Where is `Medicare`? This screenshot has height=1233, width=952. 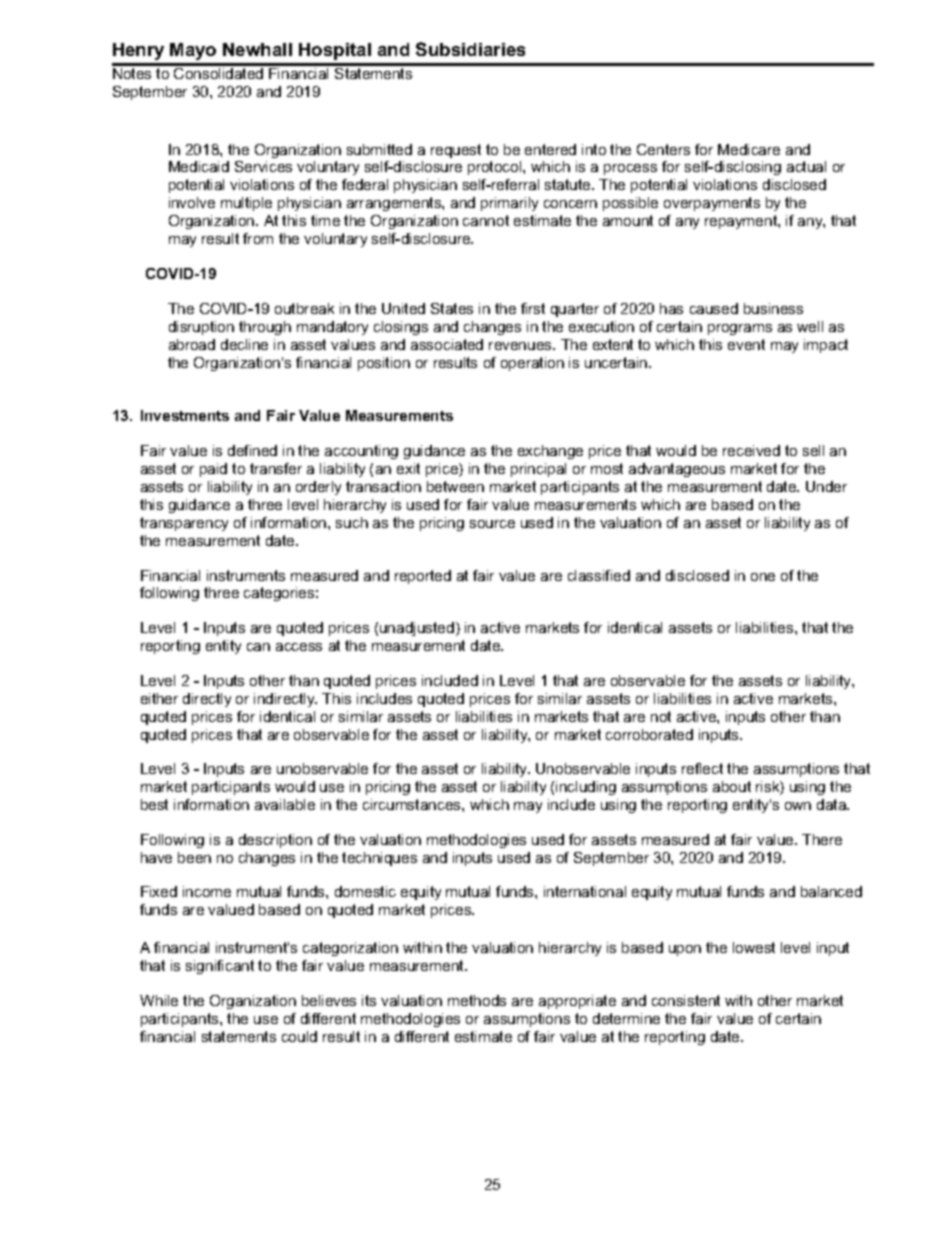
Medicare is located at coordinates (749, 149).
